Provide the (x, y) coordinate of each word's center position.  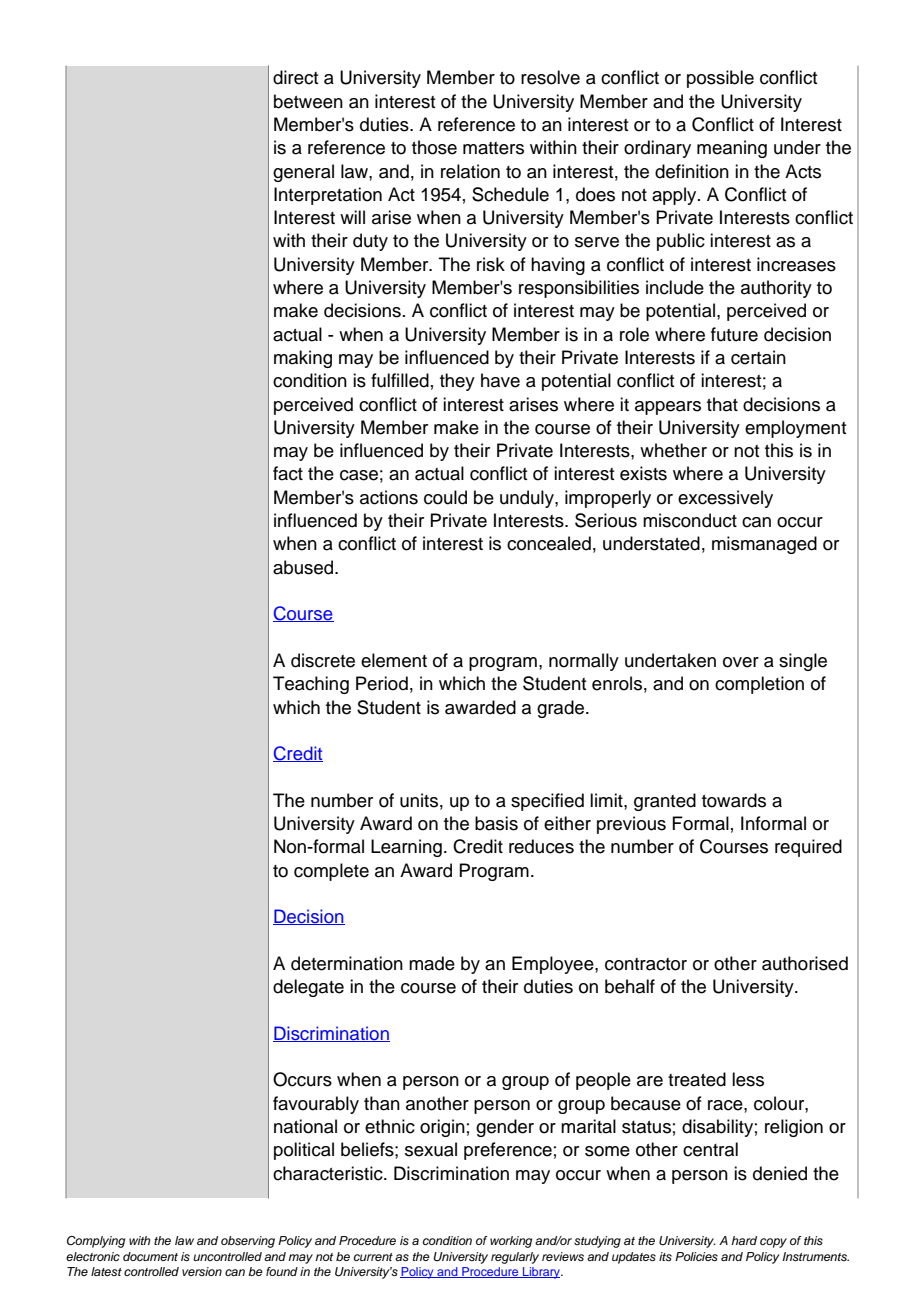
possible (720, 79)
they (457, 382)
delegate (308, 988)
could (445, 497)
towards (734, 800)
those (434, 147)
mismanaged (764, 545)
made (432, 963)
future (734, 334)
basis (496, 823)
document (150, 1256)
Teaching (311, 685)
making (303, 359)
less (748, 1079)
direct (295, 77)
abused (304, 567)
